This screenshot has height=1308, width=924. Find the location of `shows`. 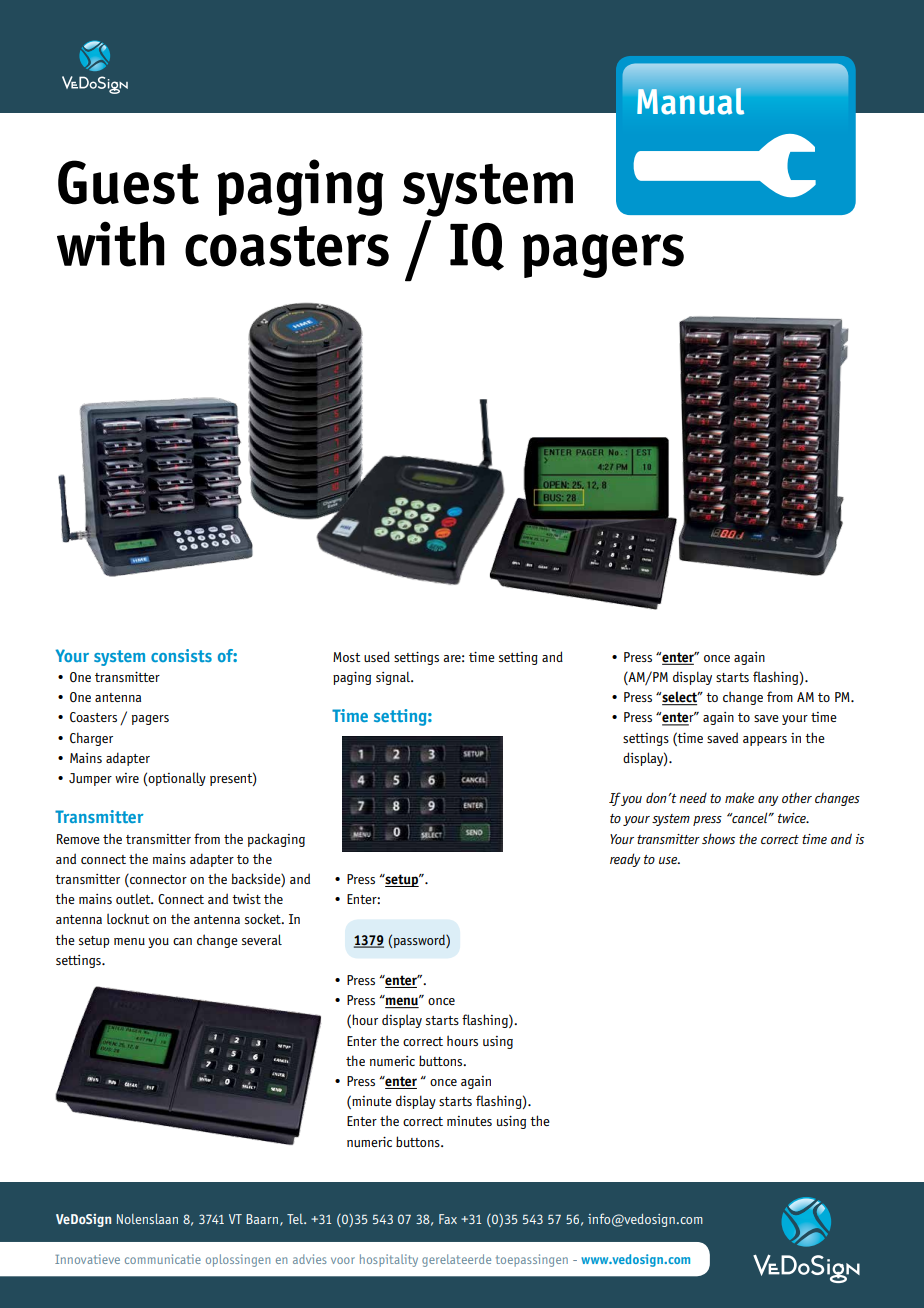

shows is located at coordinates (718, 838).
